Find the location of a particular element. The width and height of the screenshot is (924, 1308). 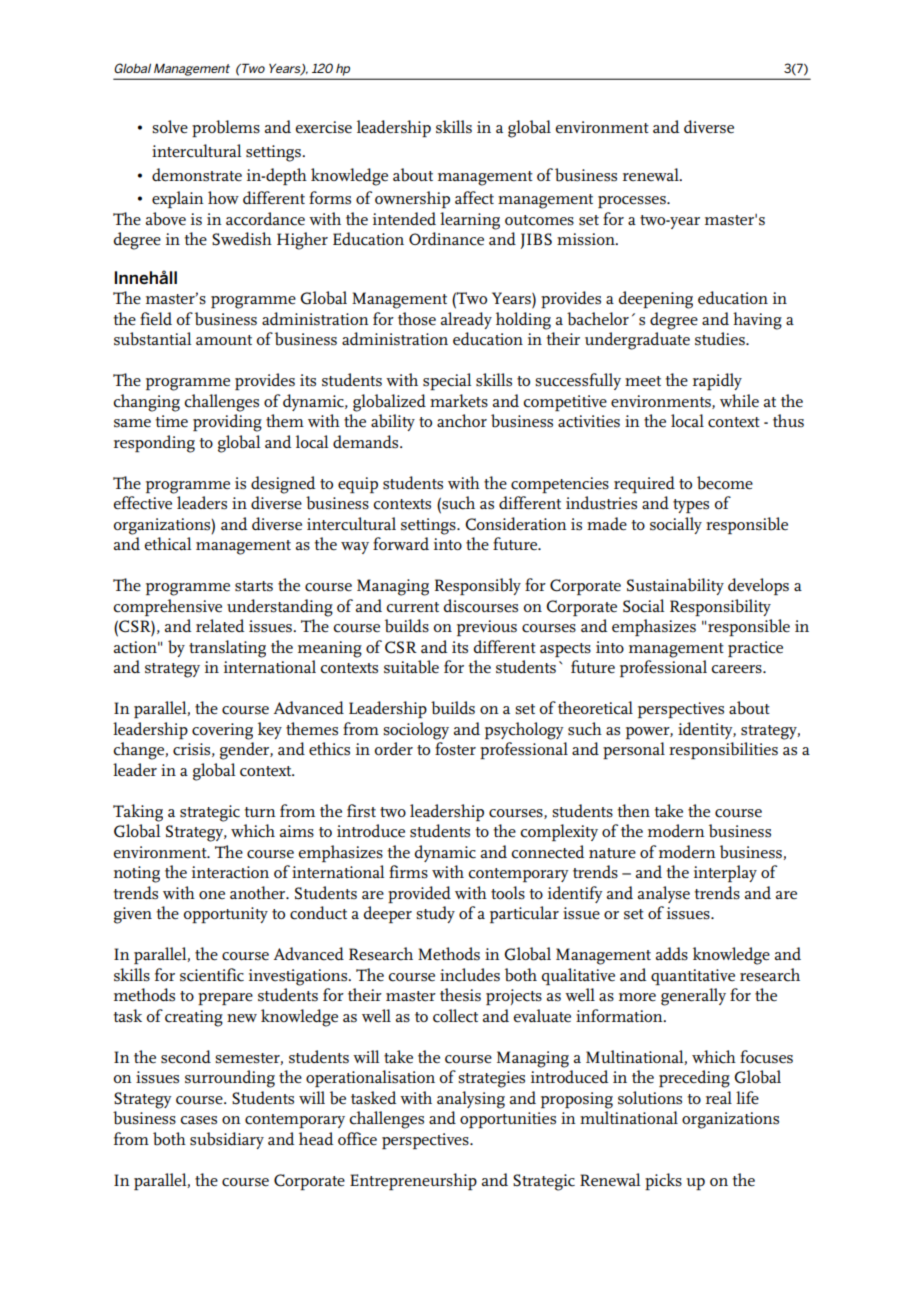

effective is located at coordinates (142, 503).
